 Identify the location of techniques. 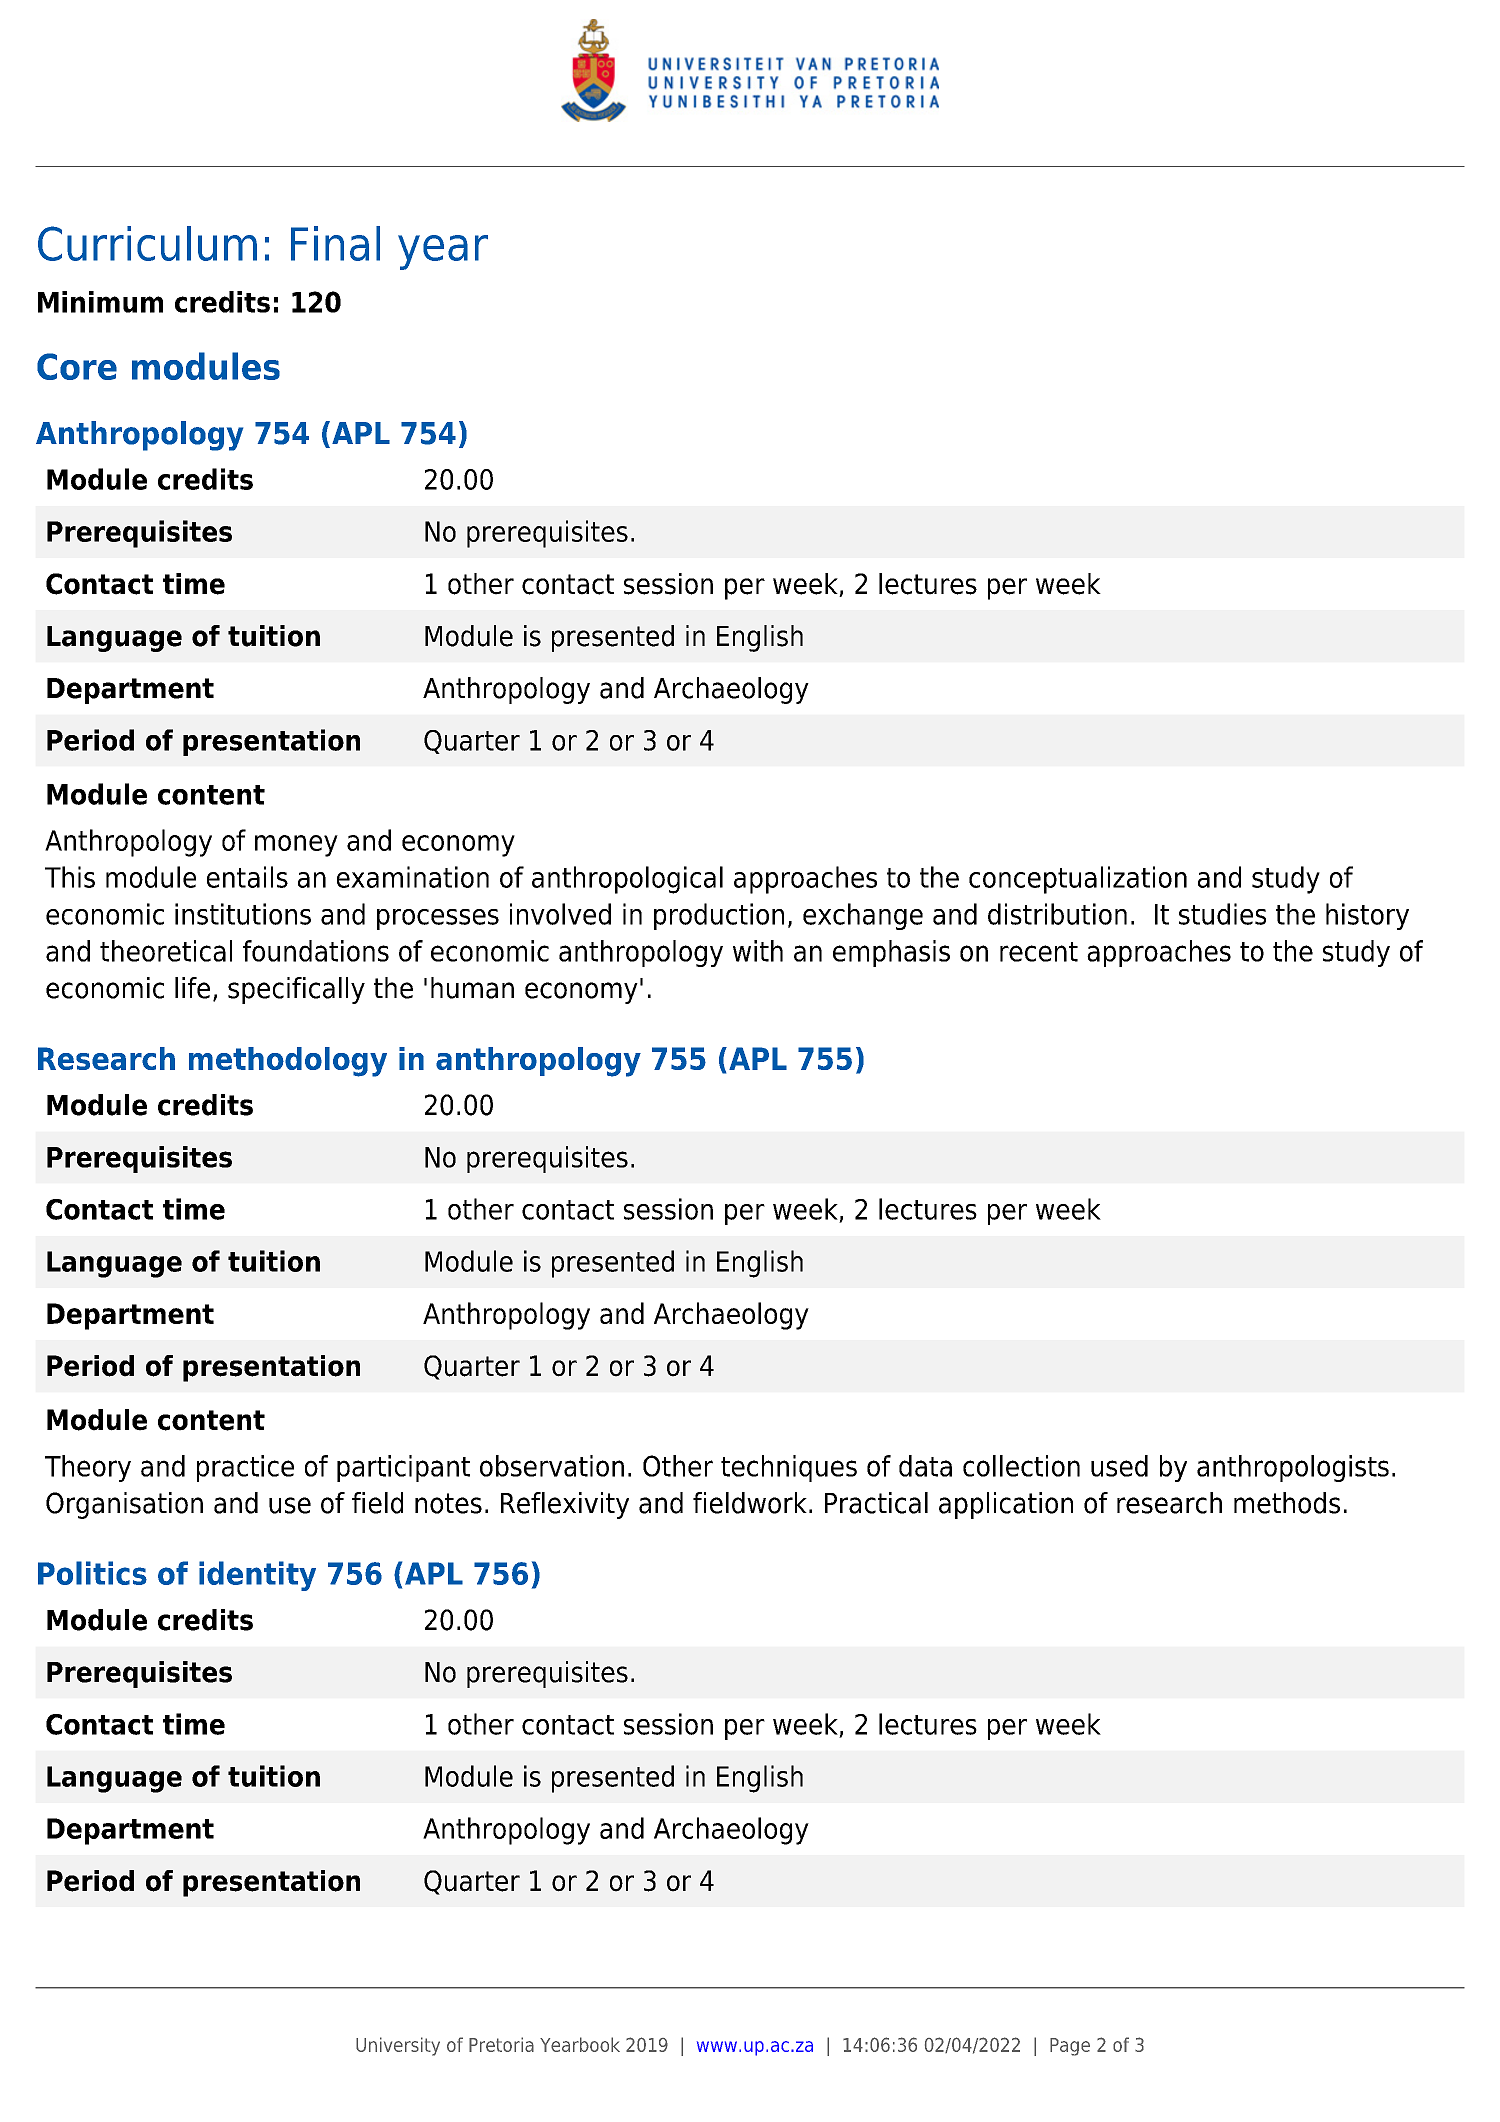
(789, 1468).
